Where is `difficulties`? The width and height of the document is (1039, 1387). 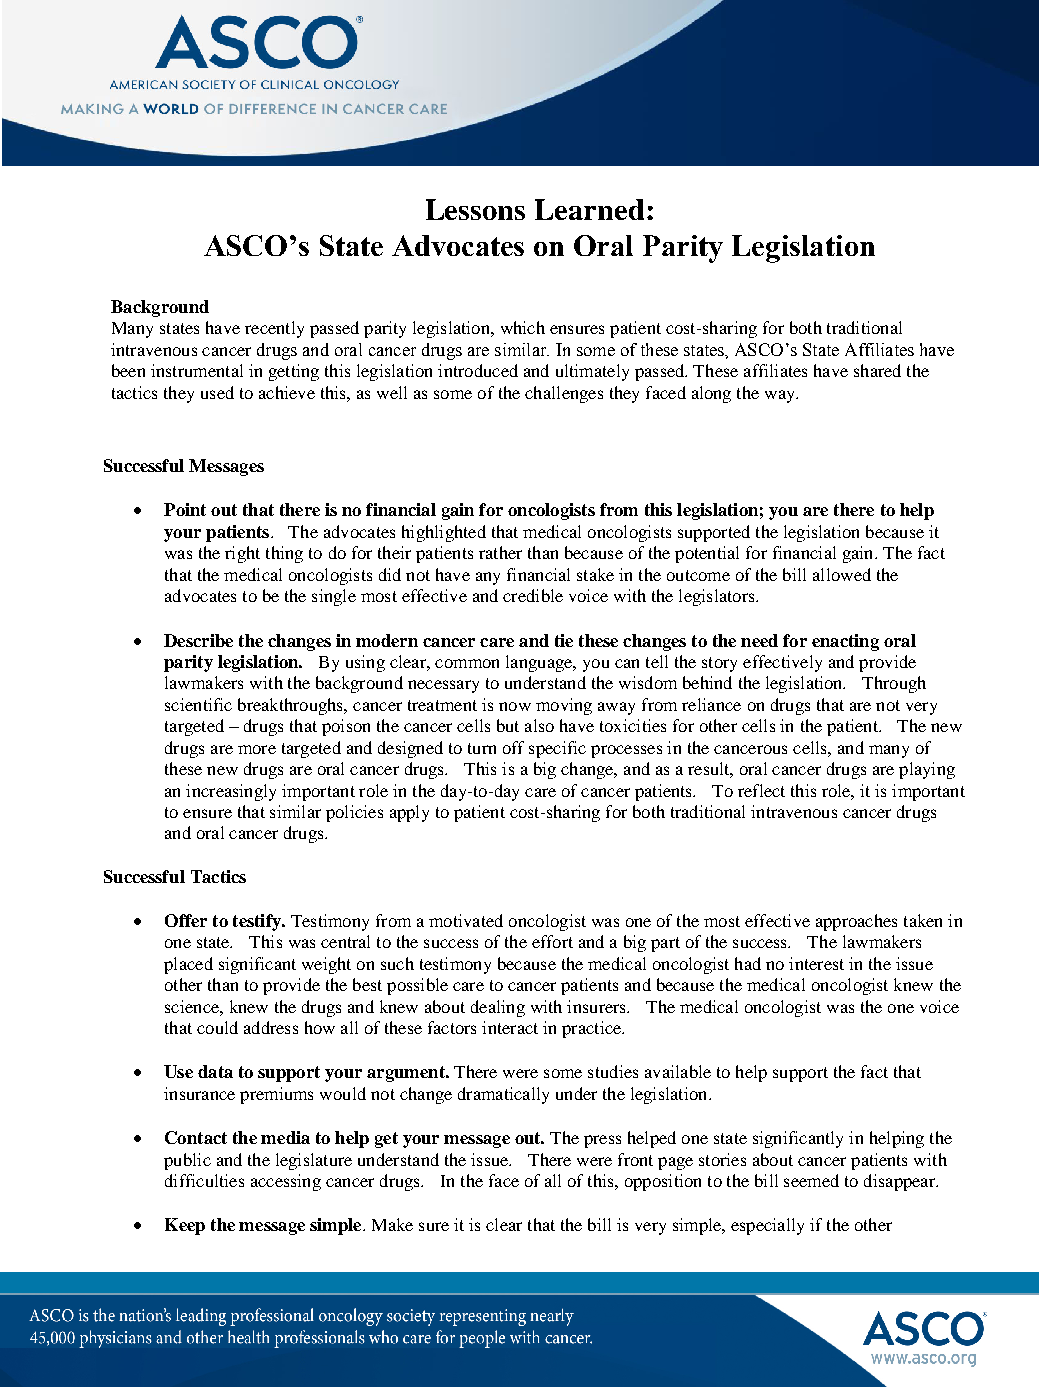 difficulties is located at coordinates (204, 1180).
